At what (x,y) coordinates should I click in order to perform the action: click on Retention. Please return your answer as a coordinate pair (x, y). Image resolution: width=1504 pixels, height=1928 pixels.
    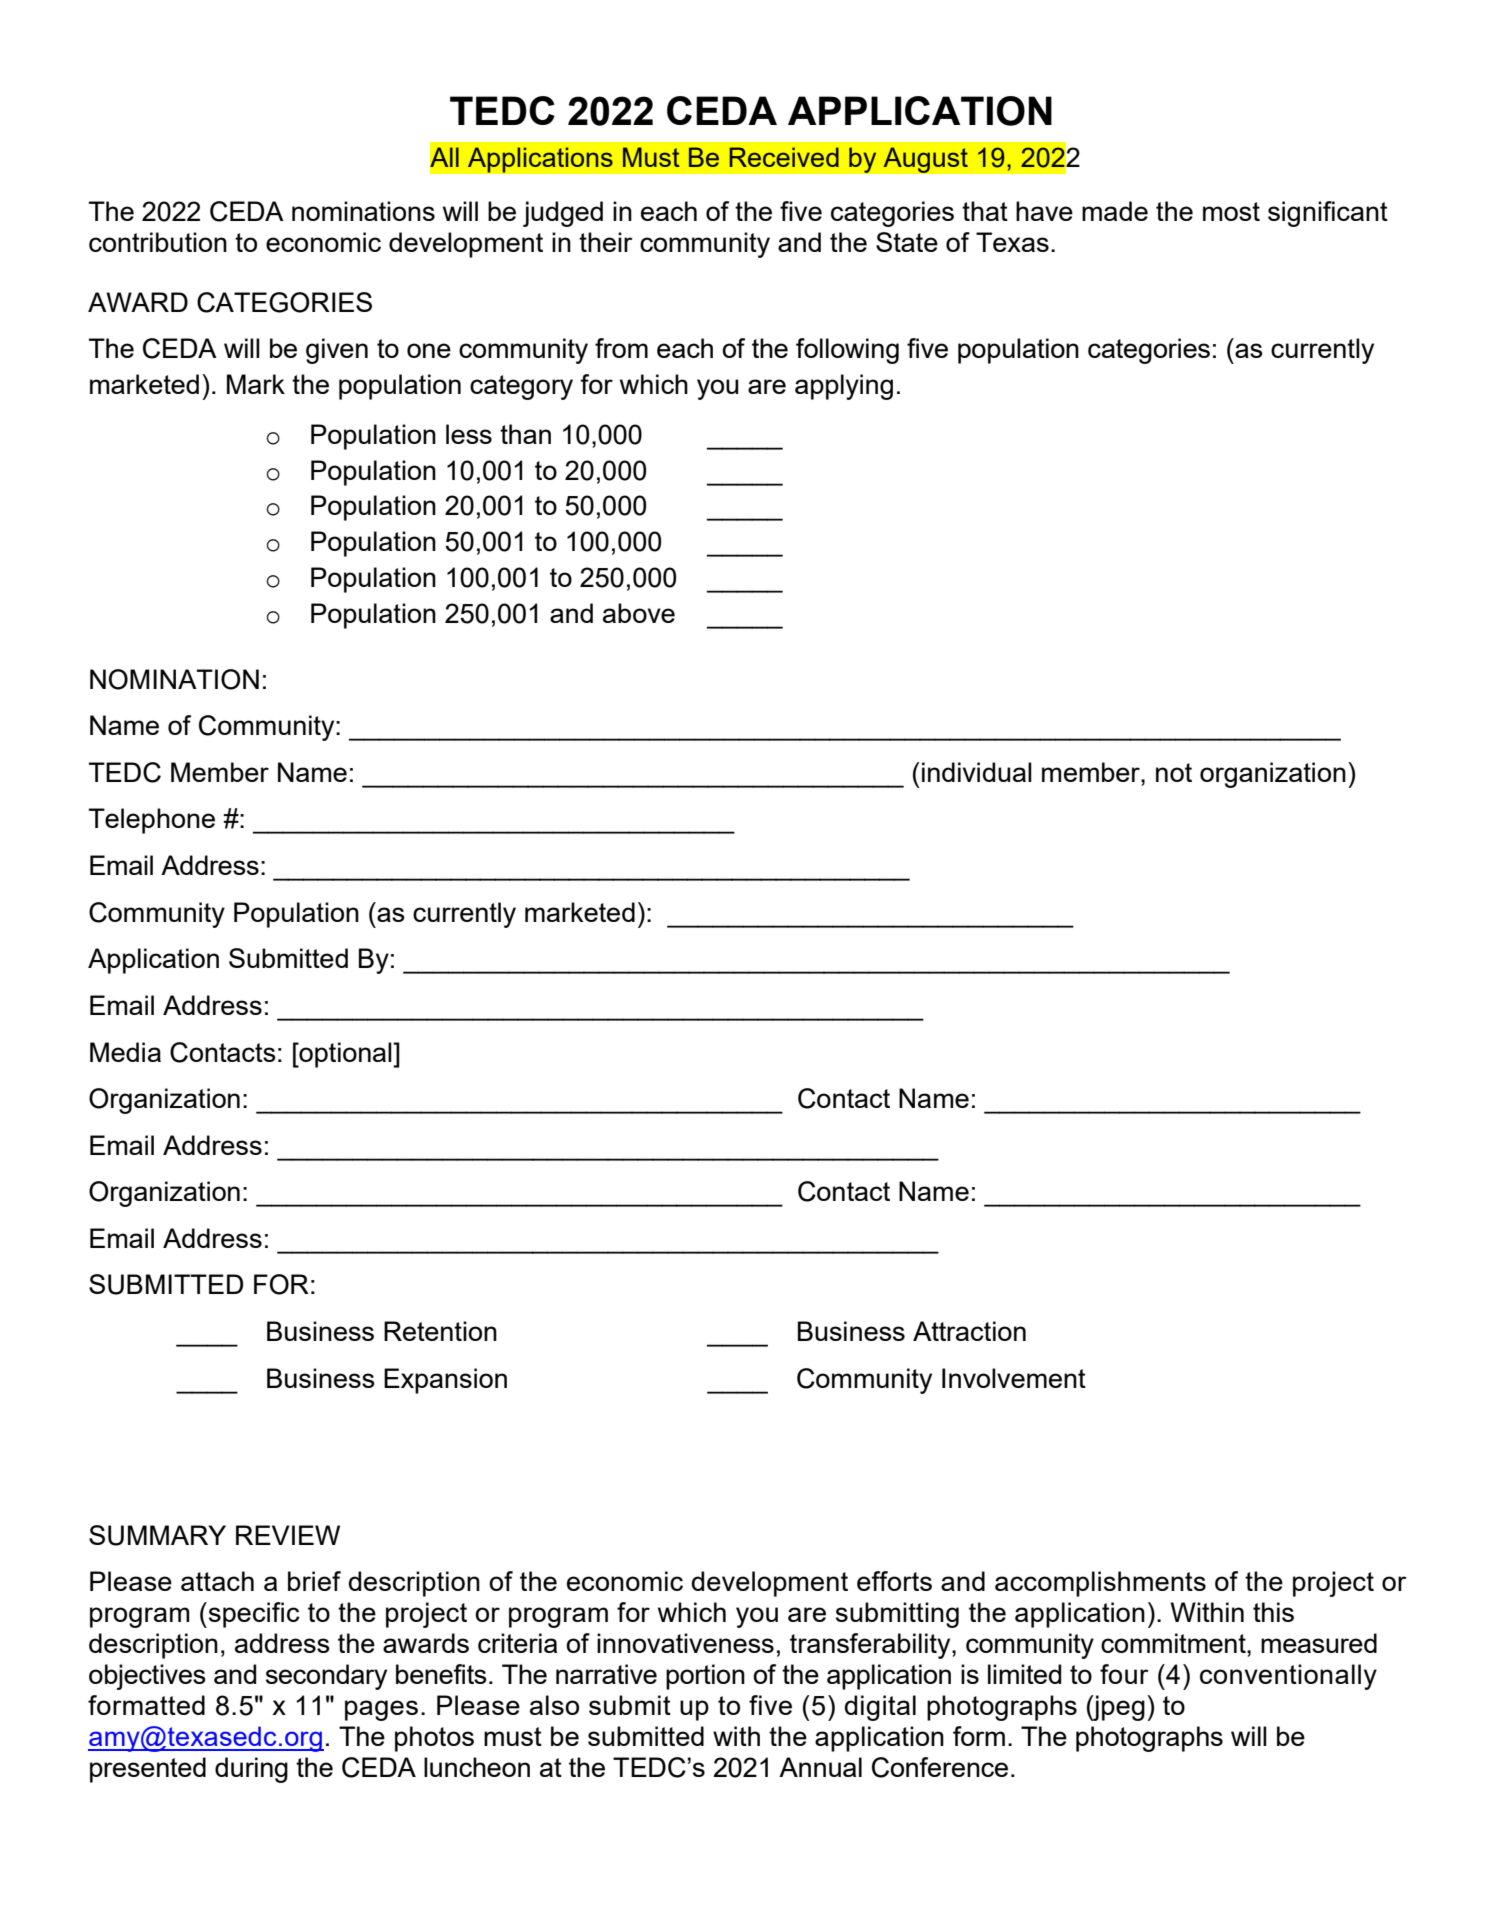
    Looking at the image, I should click on (440, 1331).
